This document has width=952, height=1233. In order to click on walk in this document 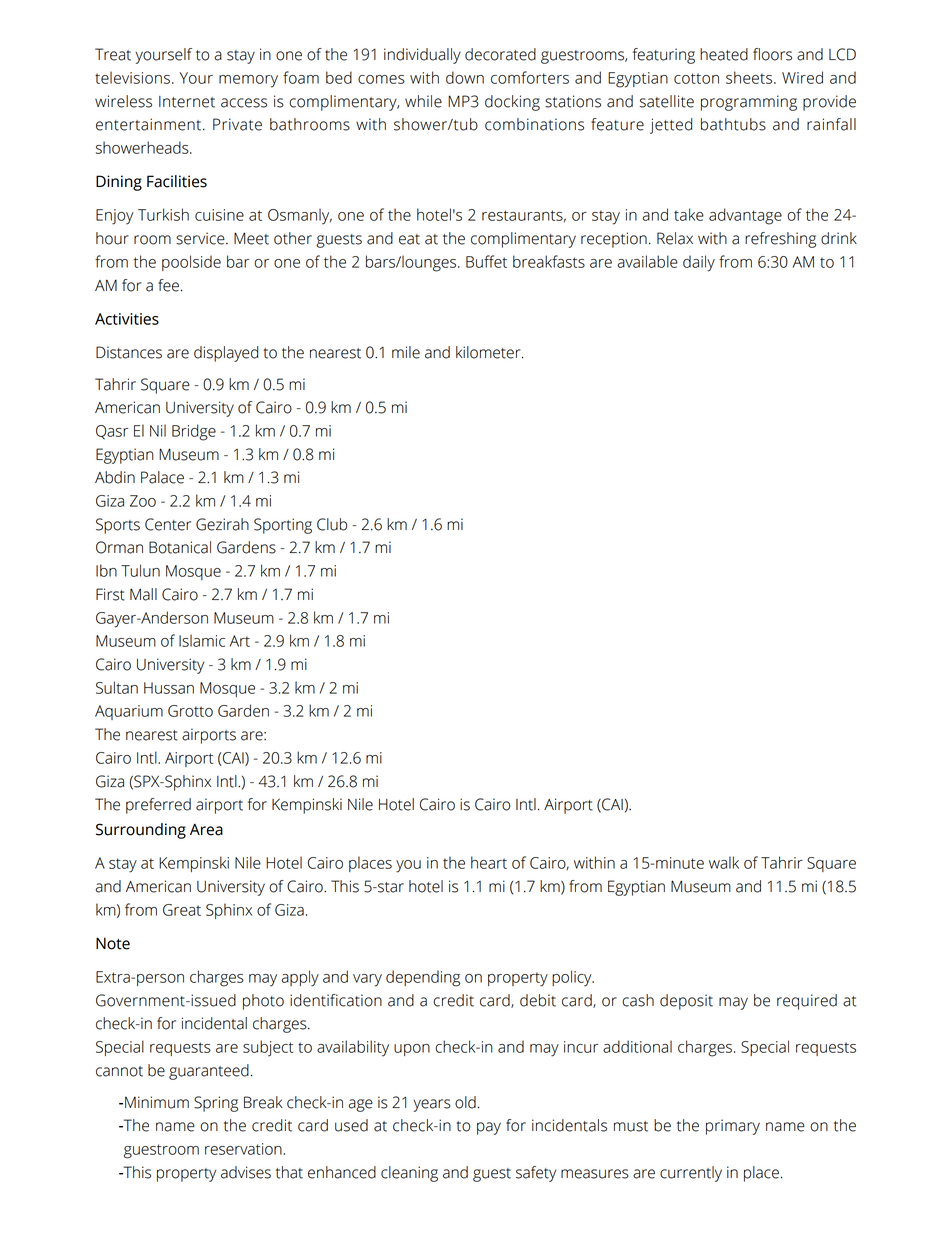, I will do `click(724, 862)`.
